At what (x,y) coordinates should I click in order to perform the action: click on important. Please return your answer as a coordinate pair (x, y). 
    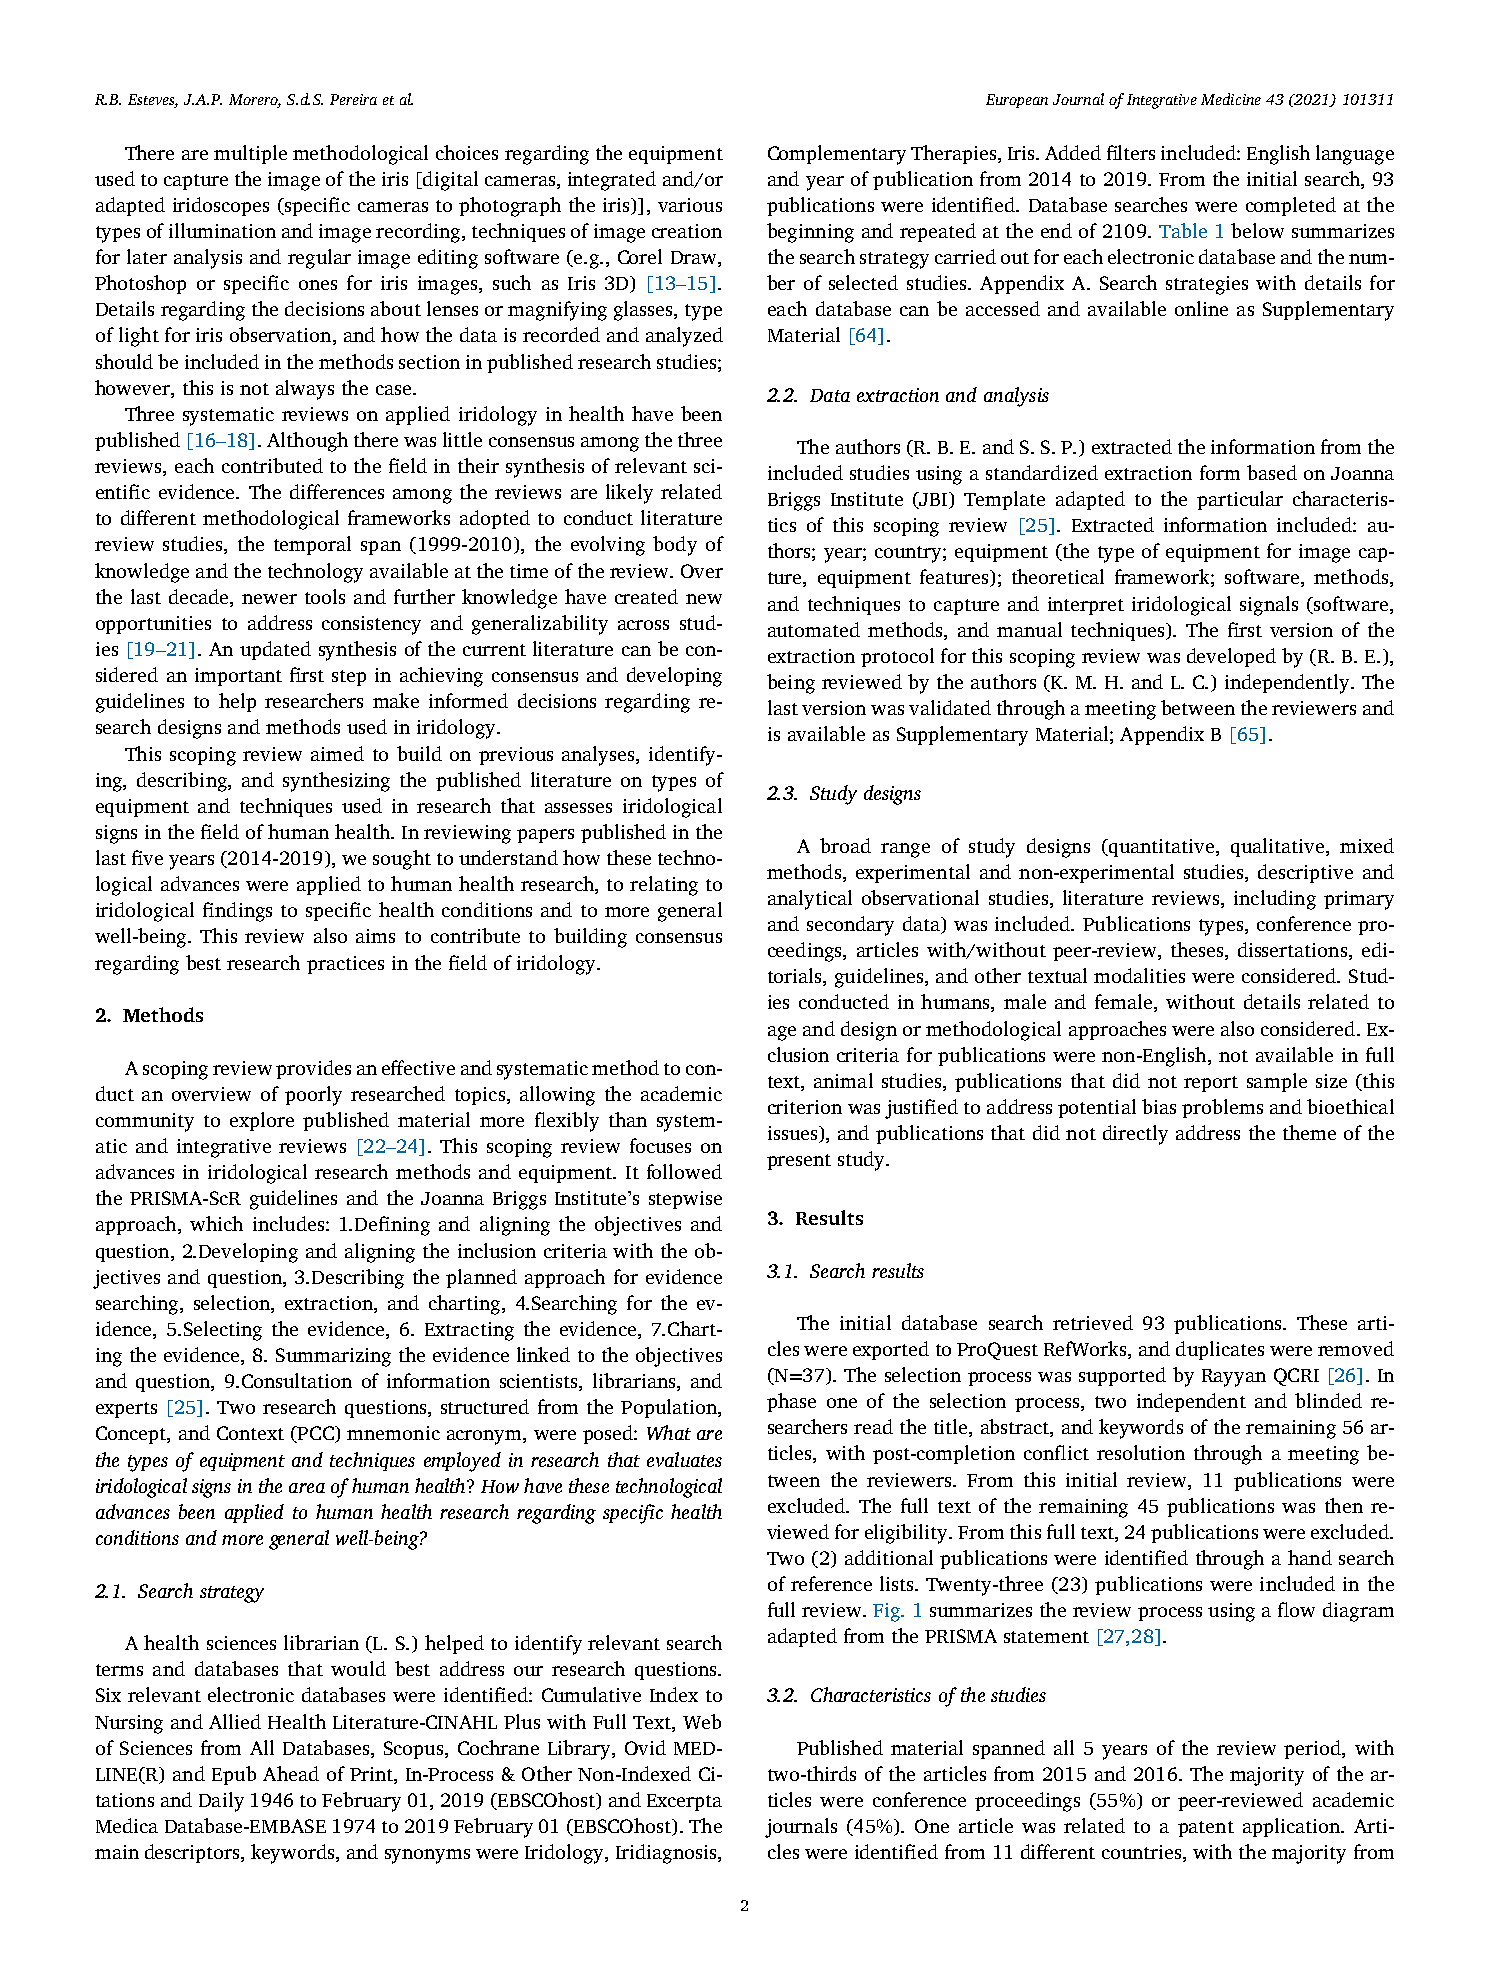
    Looking at the image, I should click on (238, 677).
